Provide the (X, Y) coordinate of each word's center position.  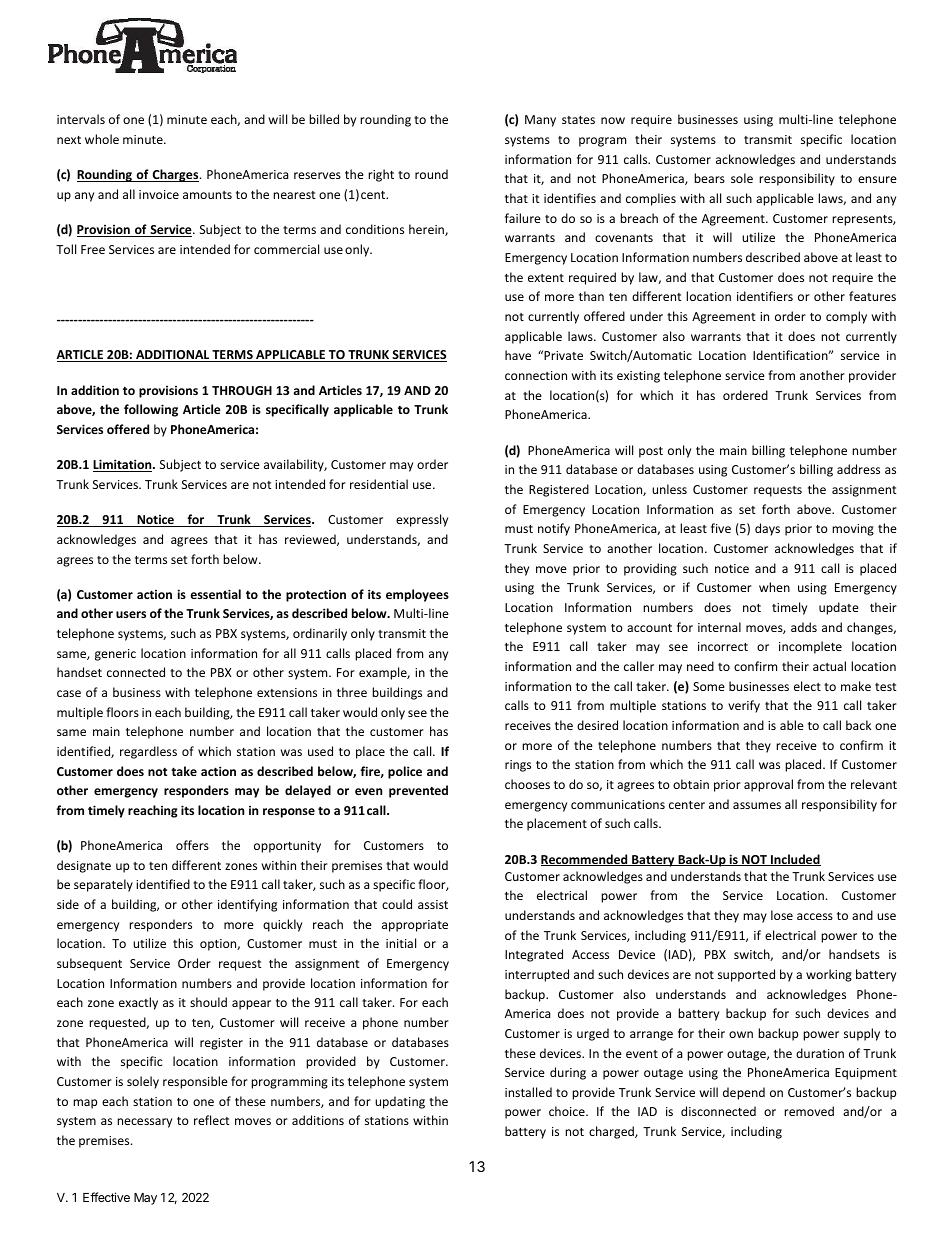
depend (744, 1093)
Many (540, 121)
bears (709, 178)
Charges (175, 175)
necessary (144, 1123)
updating (400, 1102)
